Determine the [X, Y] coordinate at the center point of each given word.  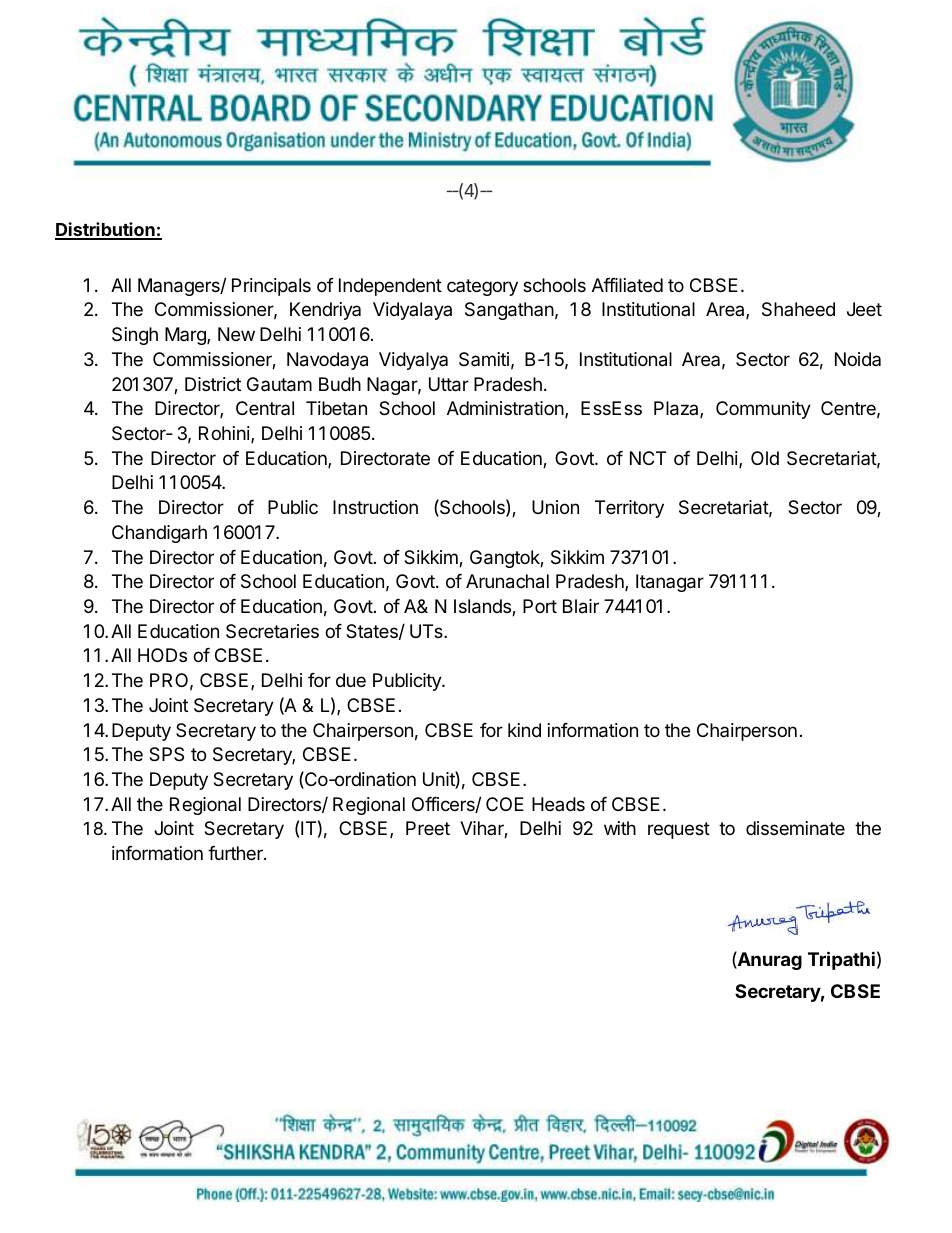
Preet [428, 828]
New [236, 334]
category [482, 287]
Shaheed [798, 309]
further [236, 853]
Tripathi [841, 960]
